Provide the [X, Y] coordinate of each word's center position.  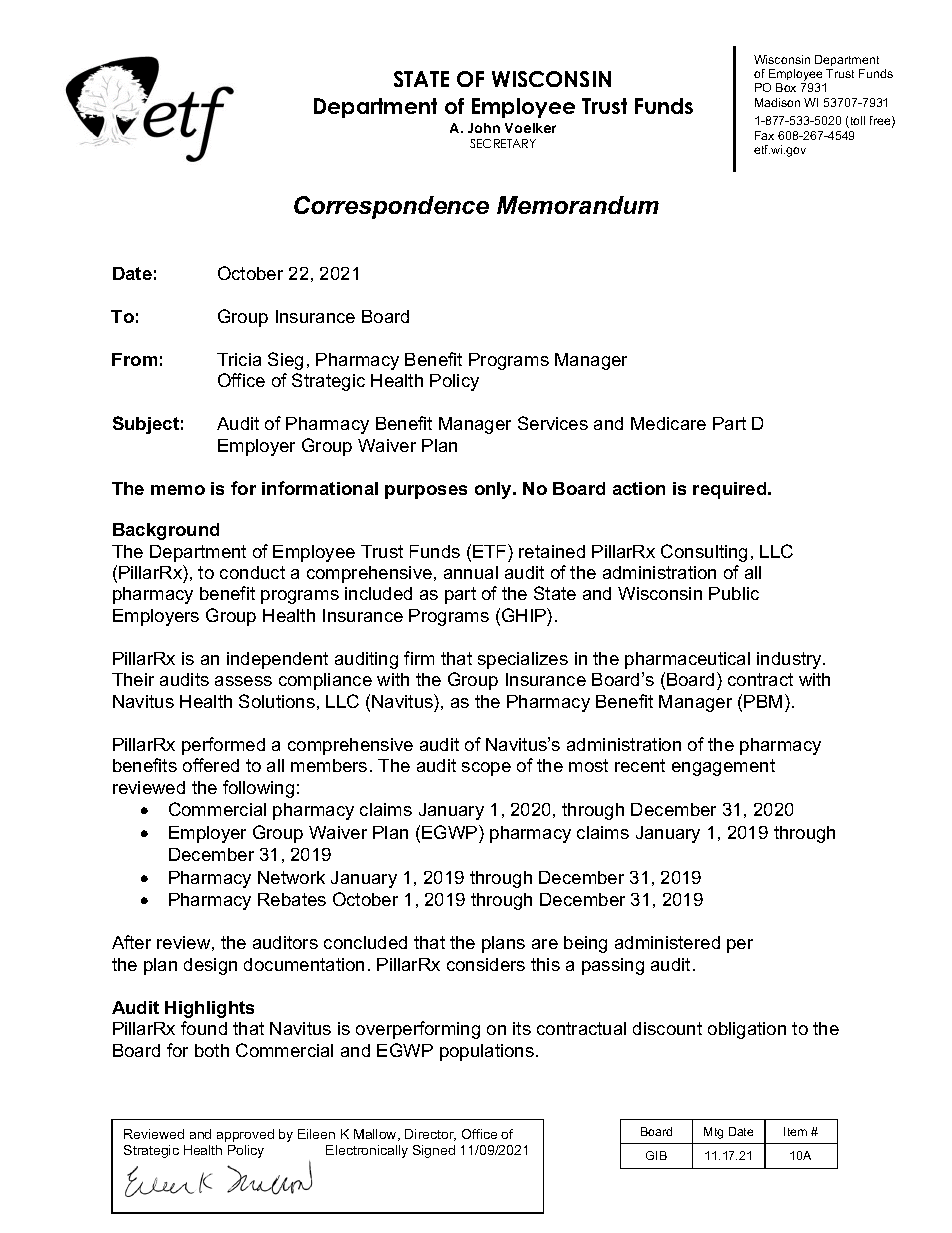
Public [734, 593]
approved [245, 1135]
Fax [764, 135]
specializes [523, 660]
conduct [252, 572]
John [484, 128]
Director [430, 1135]
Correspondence [391, 207]
